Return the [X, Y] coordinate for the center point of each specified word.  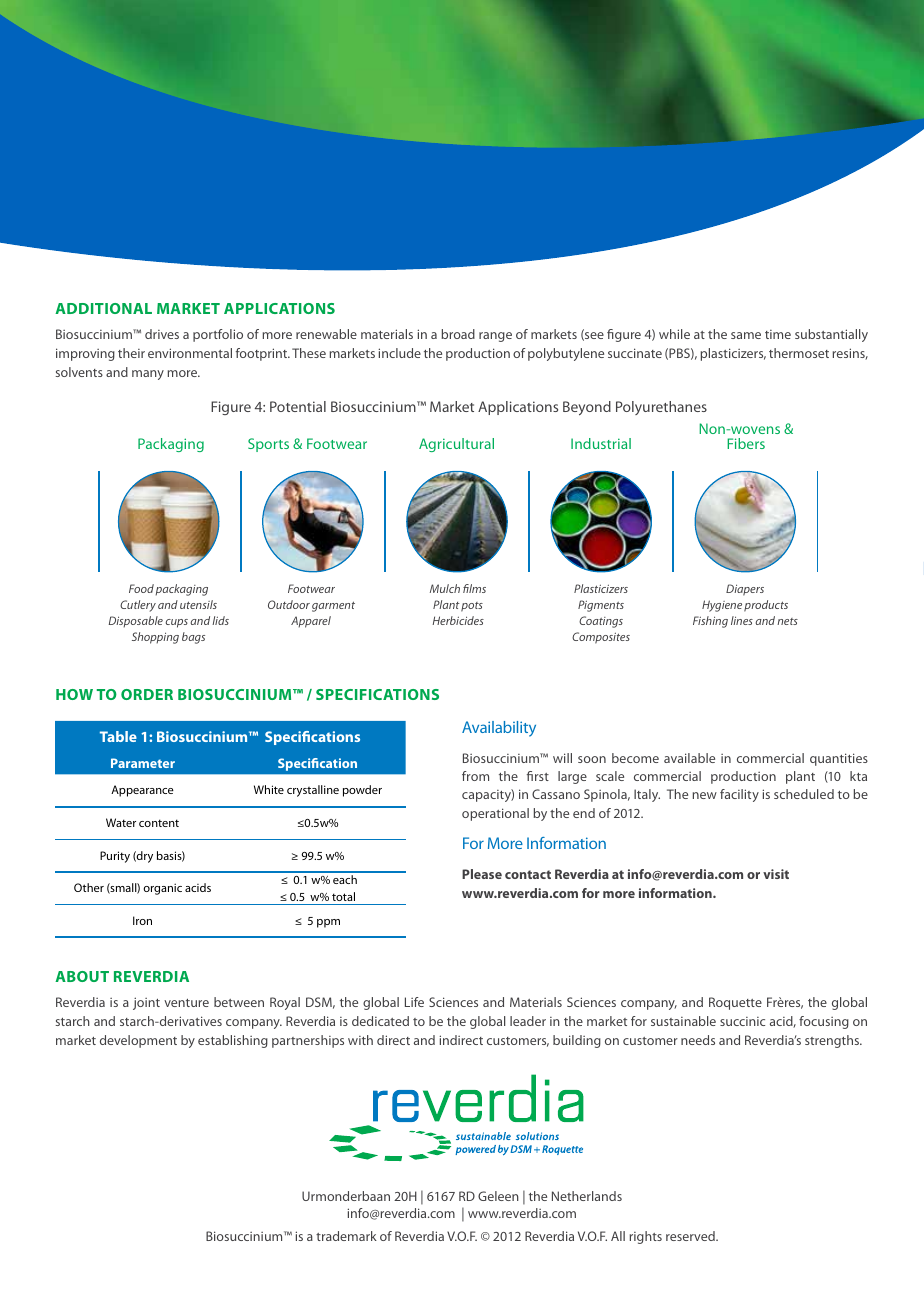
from [475, 776]
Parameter [143, 763]
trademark [346, 1236]
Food [141, 588]
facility [739, 795]
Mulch [445, 588]
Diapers [745, 590]
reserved [691, 1236]
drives [162, 334]
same [746, 335]
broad [458, 334]
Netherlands [587, 1196]
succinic [742, 1021]
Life [414, 1002]
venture [186, 1003]
